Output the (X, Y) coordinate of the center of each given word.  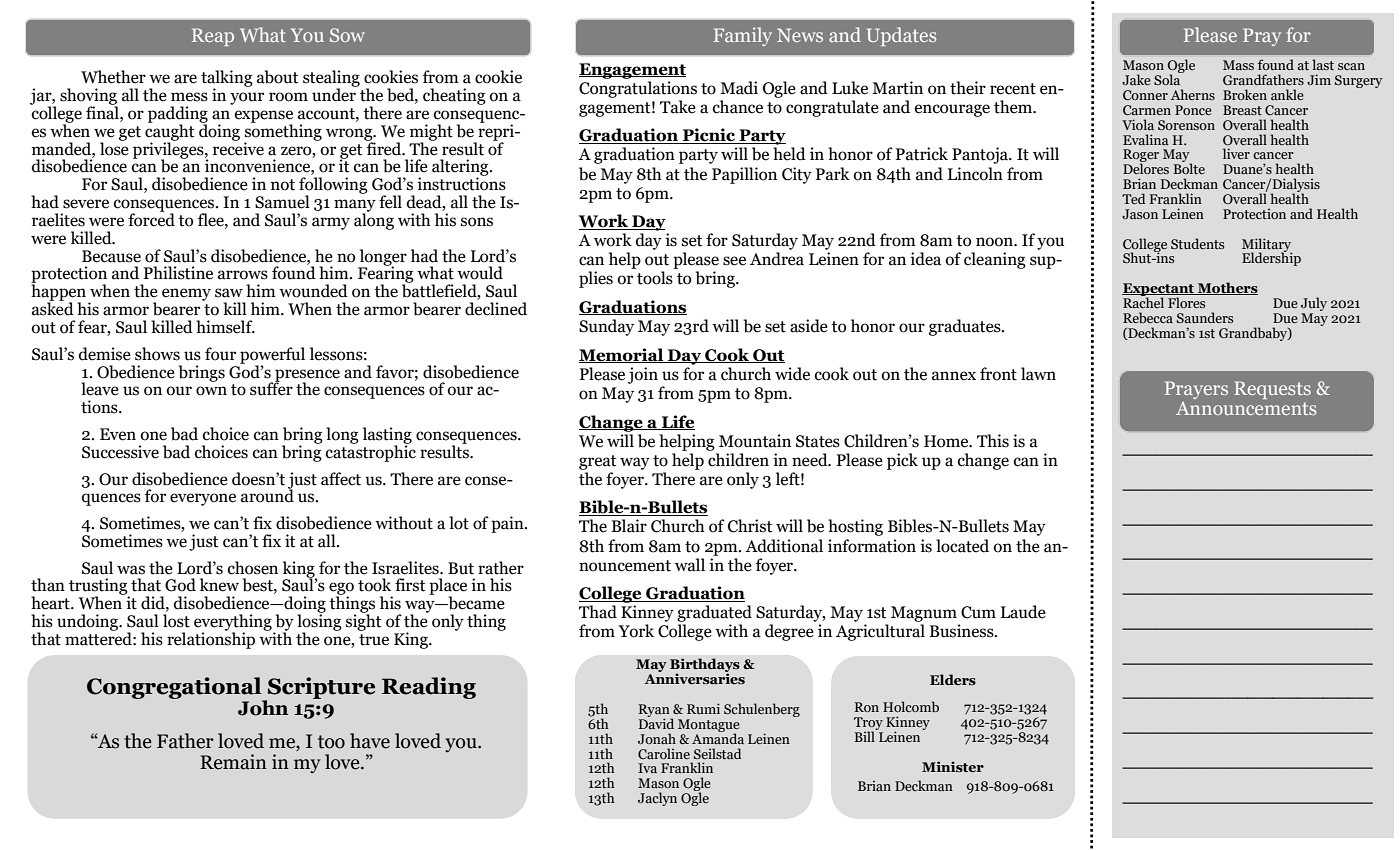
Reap (213, 37)
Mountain (755, 441)
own (211, 391)
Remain (233, 762)
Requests (1272, 390)
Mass (1238, 65)
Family (742, 36)
